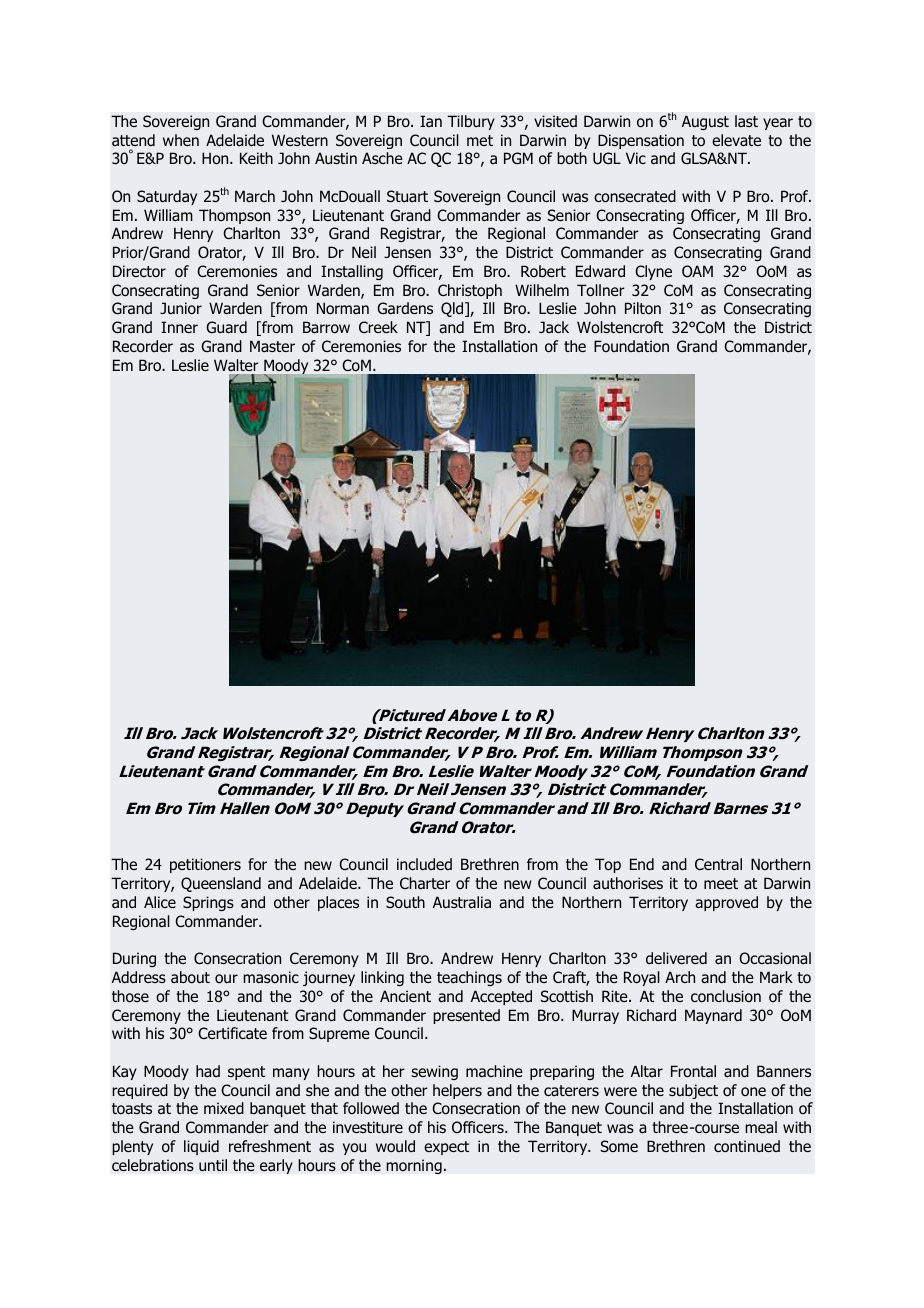 The image size is (924, 1308). Describe the element at coordinates (221, 884) in the page. I see `Queensland` at that location.
